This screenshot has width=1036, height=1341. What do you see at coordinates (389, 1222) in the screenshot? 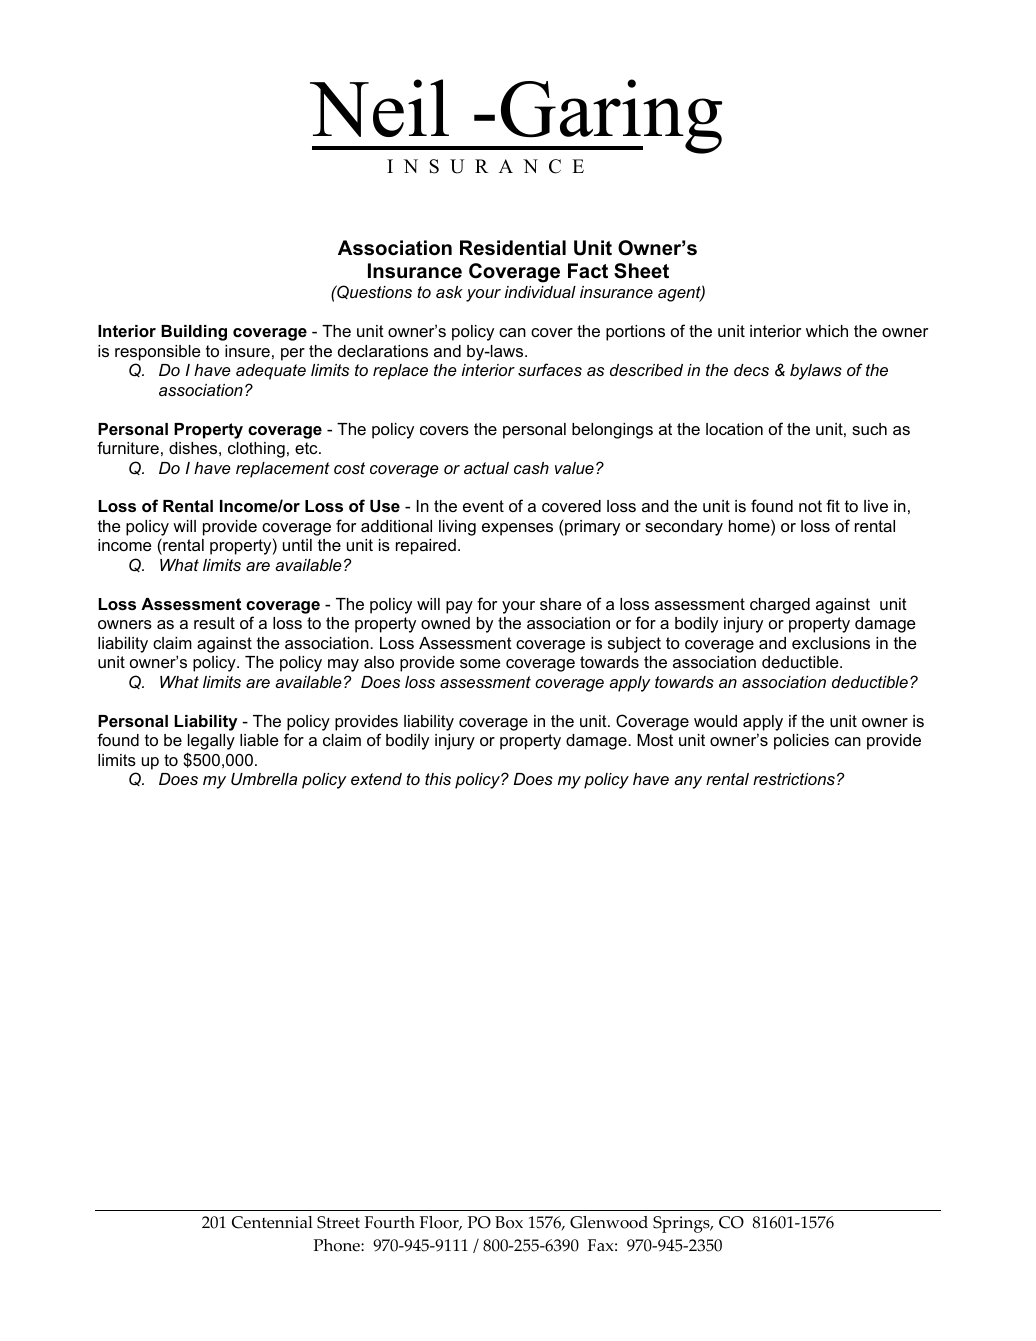
I see `Fourth` at bounding box center [389, 1222].
